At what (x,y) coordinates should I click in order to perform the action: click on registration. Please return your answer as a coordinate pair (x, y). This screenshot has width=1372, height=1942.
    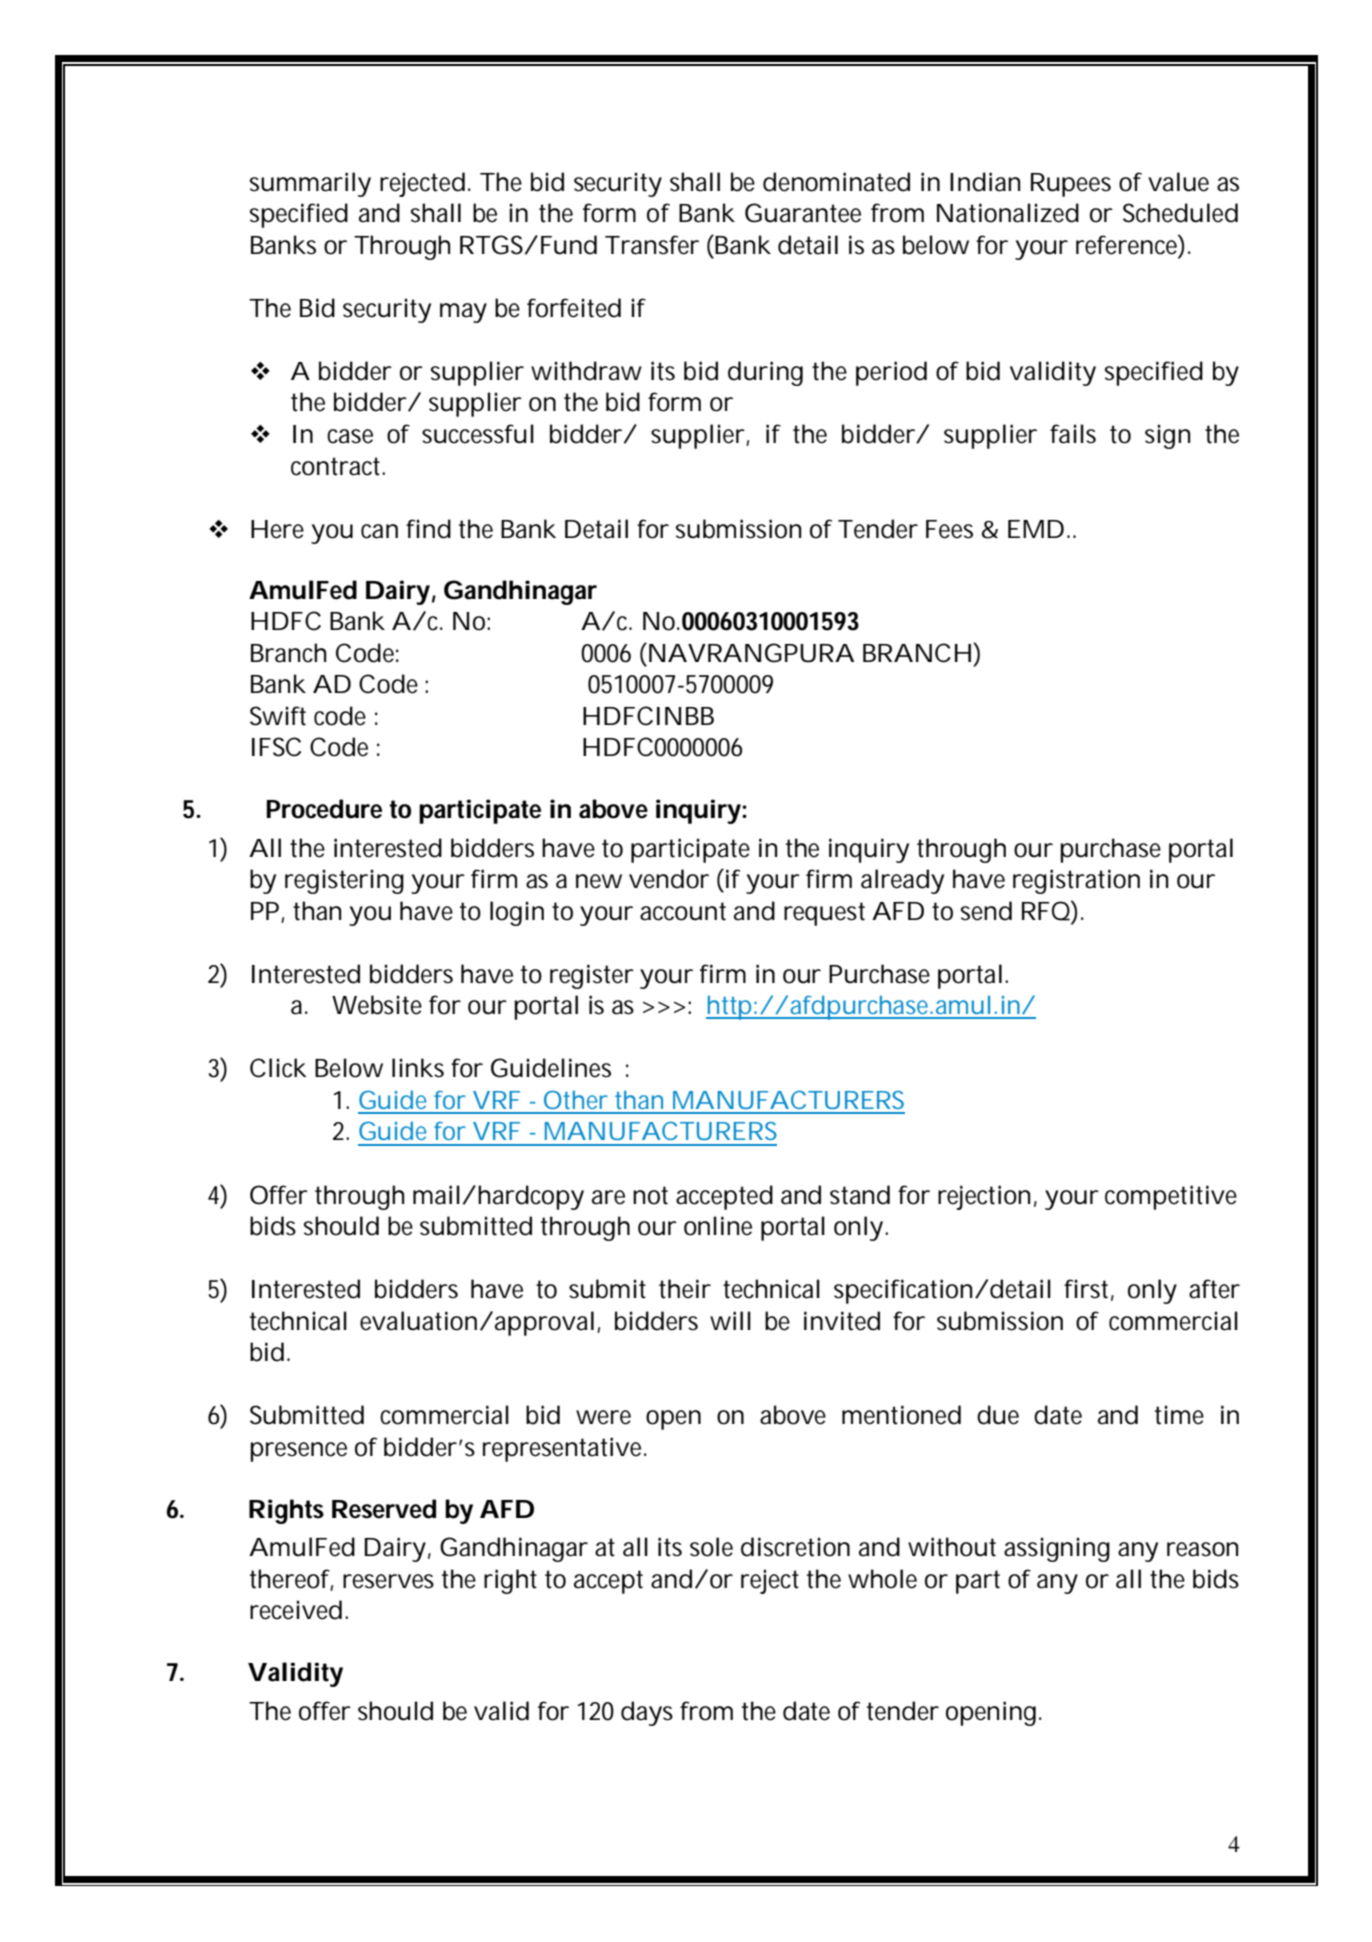
    Looking at the image, I should click on (1076, 881).
